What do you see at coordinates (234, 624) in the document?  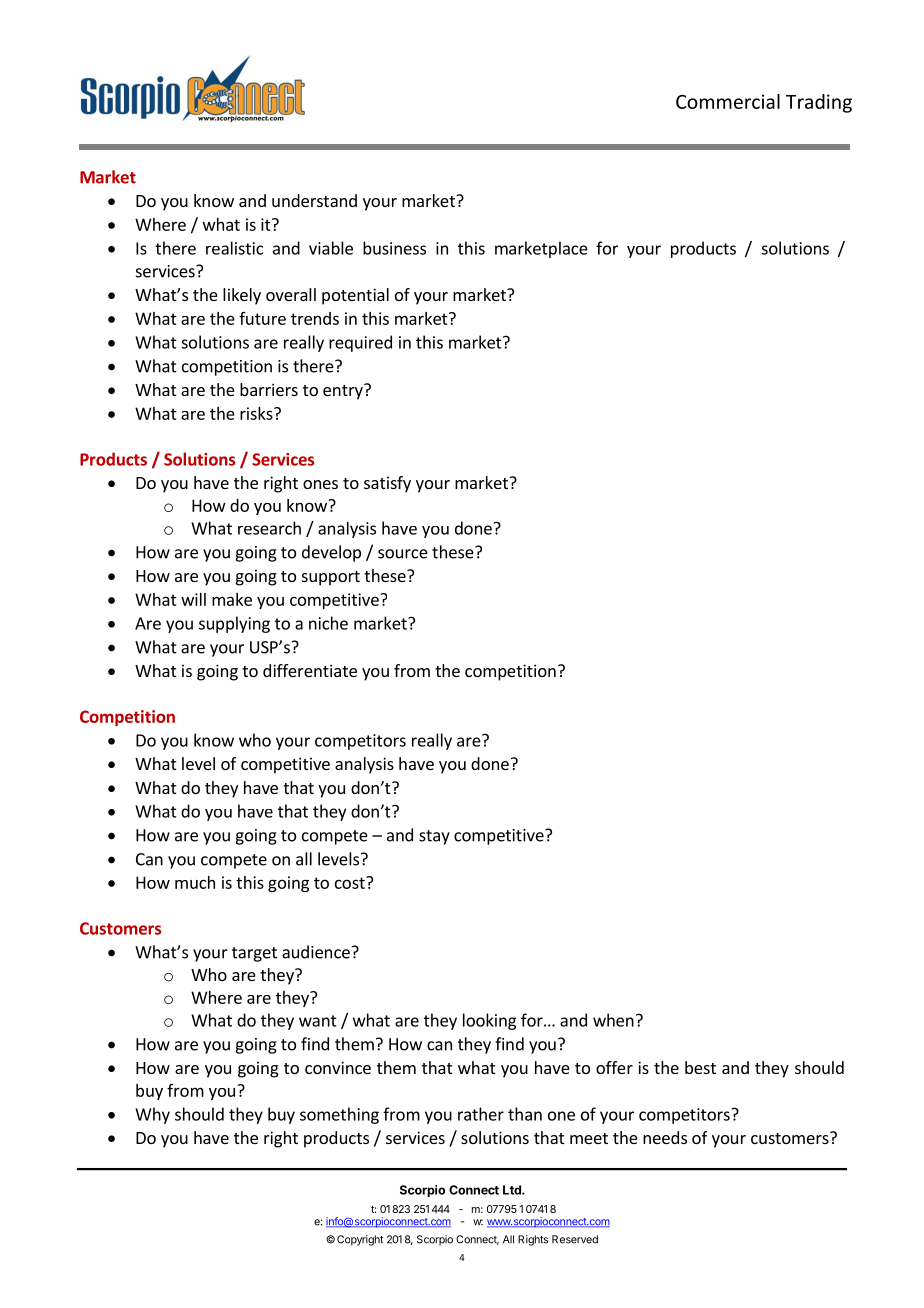 I see `supplying` at bounding box center [234, 624].
